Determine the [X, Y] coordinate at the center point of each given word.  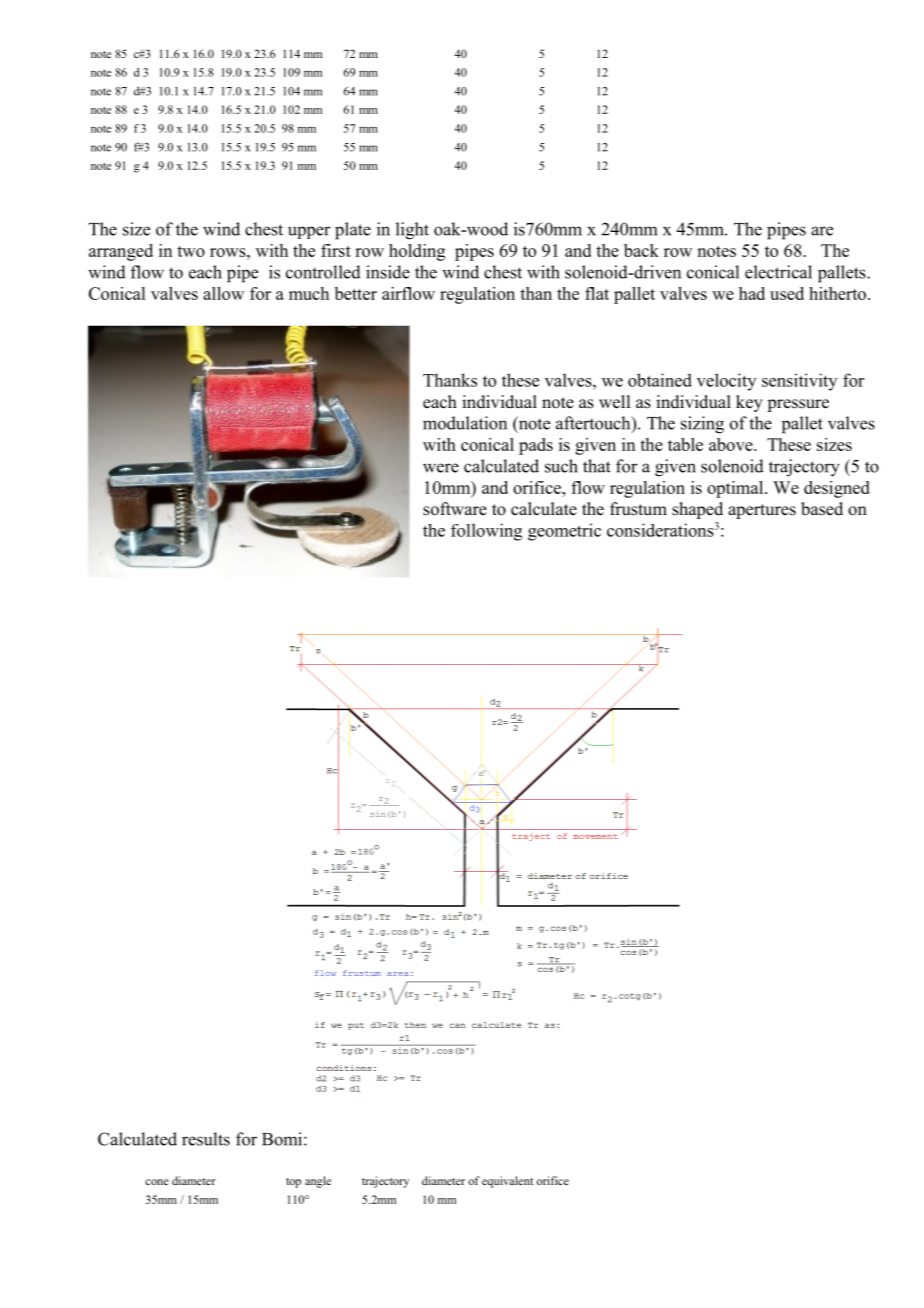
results [206, 1139]
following [486, 532]
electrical [778, 272]
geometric [564, 532]
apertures [762, 511]
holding [417, 252]
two [191, 251]
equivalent [507, 1182]
